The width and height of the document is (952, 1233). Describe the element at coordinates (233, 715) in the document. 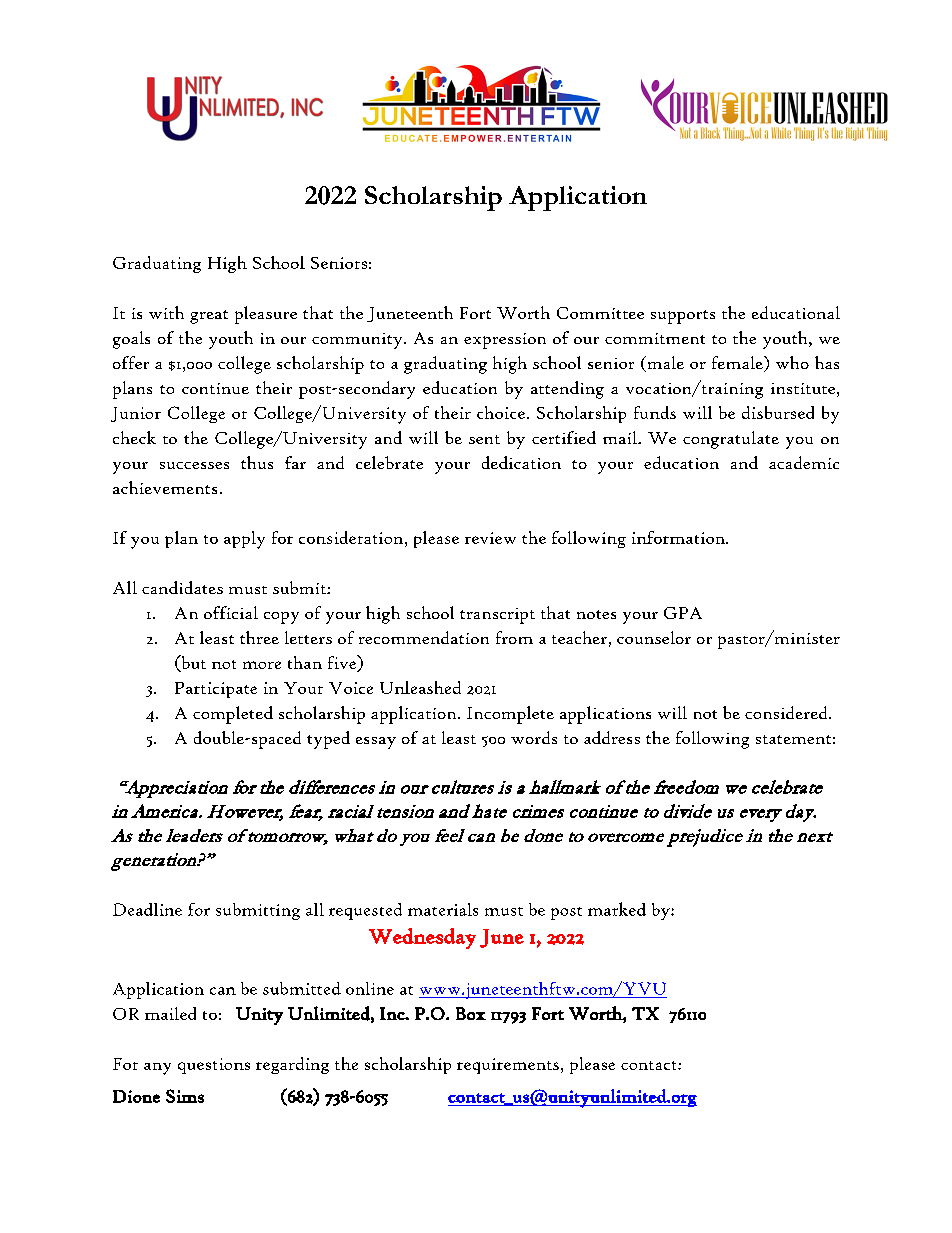

I see `completed` at that location.
